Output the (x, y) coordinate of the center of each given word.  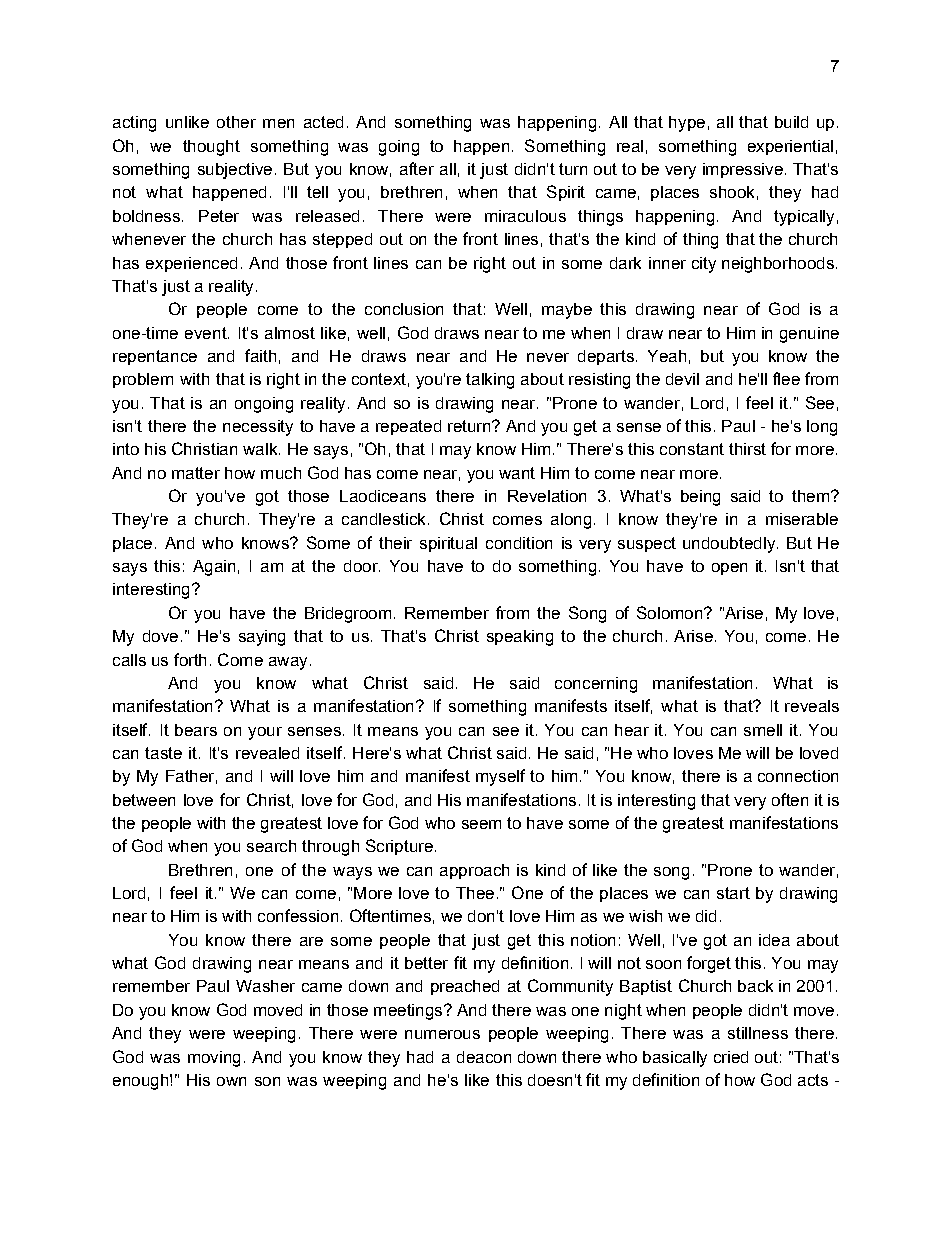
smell (763, 730)
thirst (747, 449)
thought (211, 148)
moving (214, 1059)
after (417, 168)
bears (196, 730)
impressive (743, 170)
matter (196, 473)
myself (500, 777)
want (517, 473)
